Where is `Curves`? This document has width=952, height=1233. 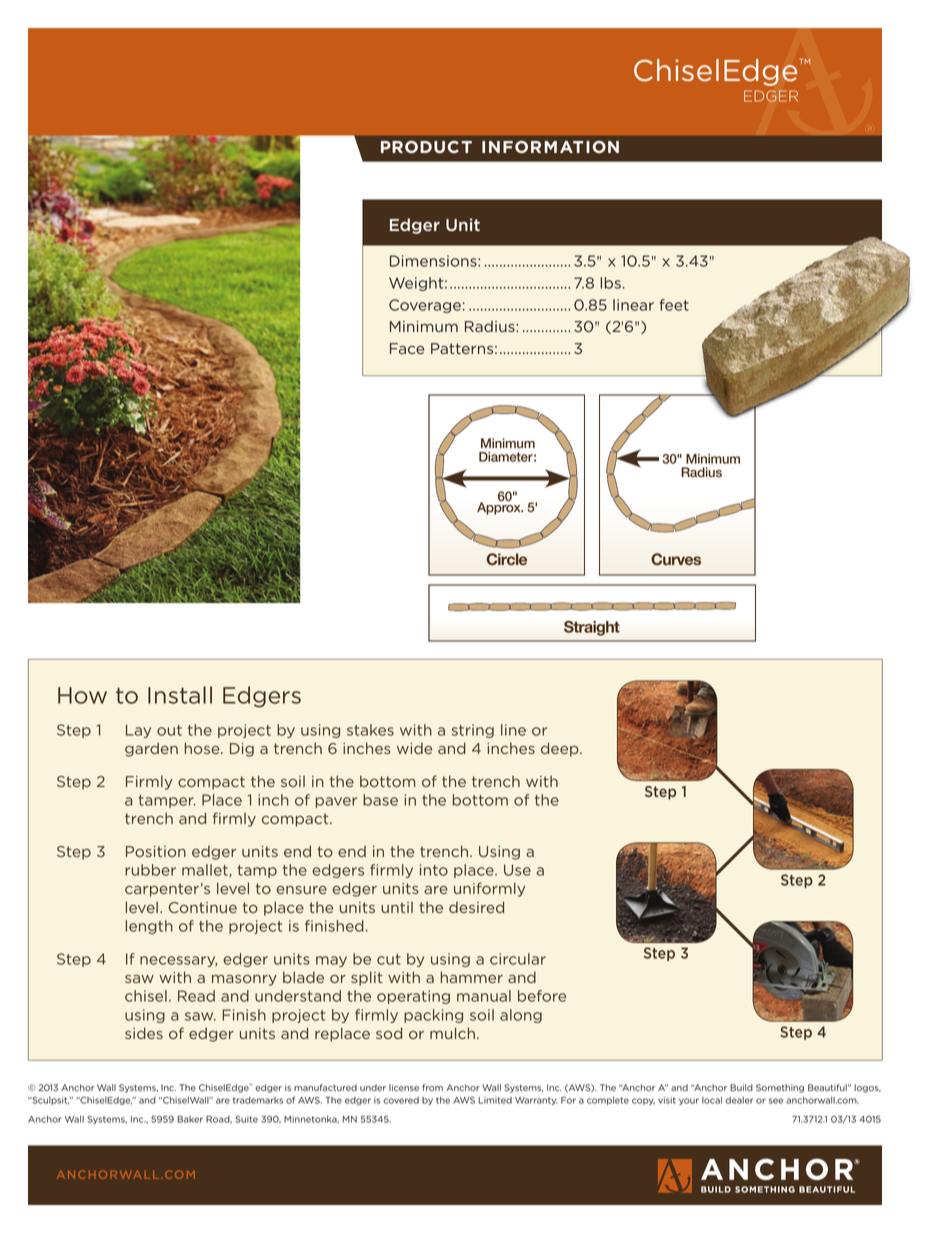
Curves is located at coordinates (676, 559).
